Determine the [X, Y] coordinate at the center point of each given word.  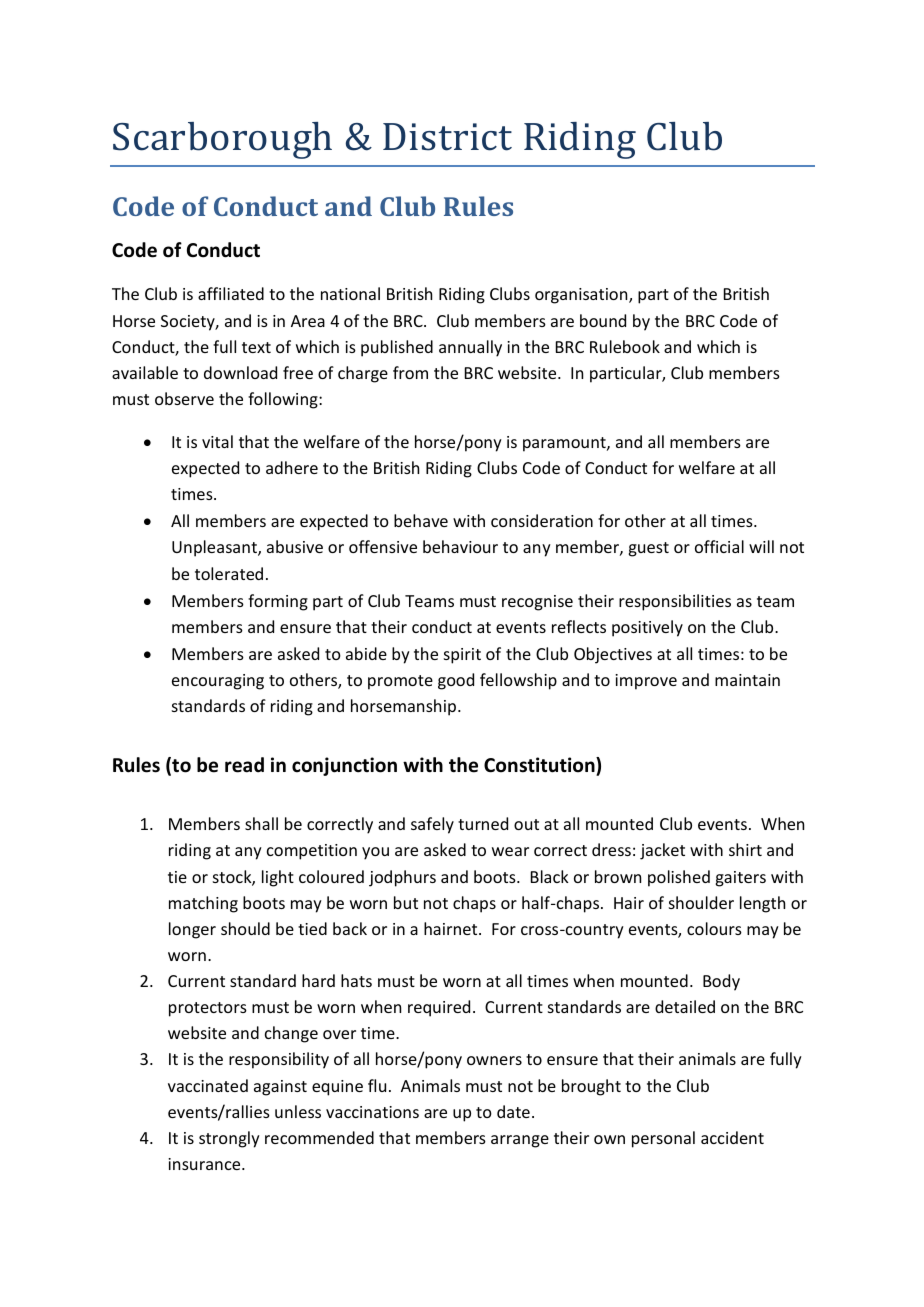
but [406, 902]
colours [714, 928]
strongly [229, 1139]
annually [470, 348]
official [719, 546]
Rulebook [625, 346]
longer [192, 930]
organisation [582, 296]
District [447, 137]
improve [646, 682]
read [244, 765]
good [456, 681]
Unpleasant [215, 548]
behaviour [460, 546]
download [240, 372]
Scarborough [222, 140]
